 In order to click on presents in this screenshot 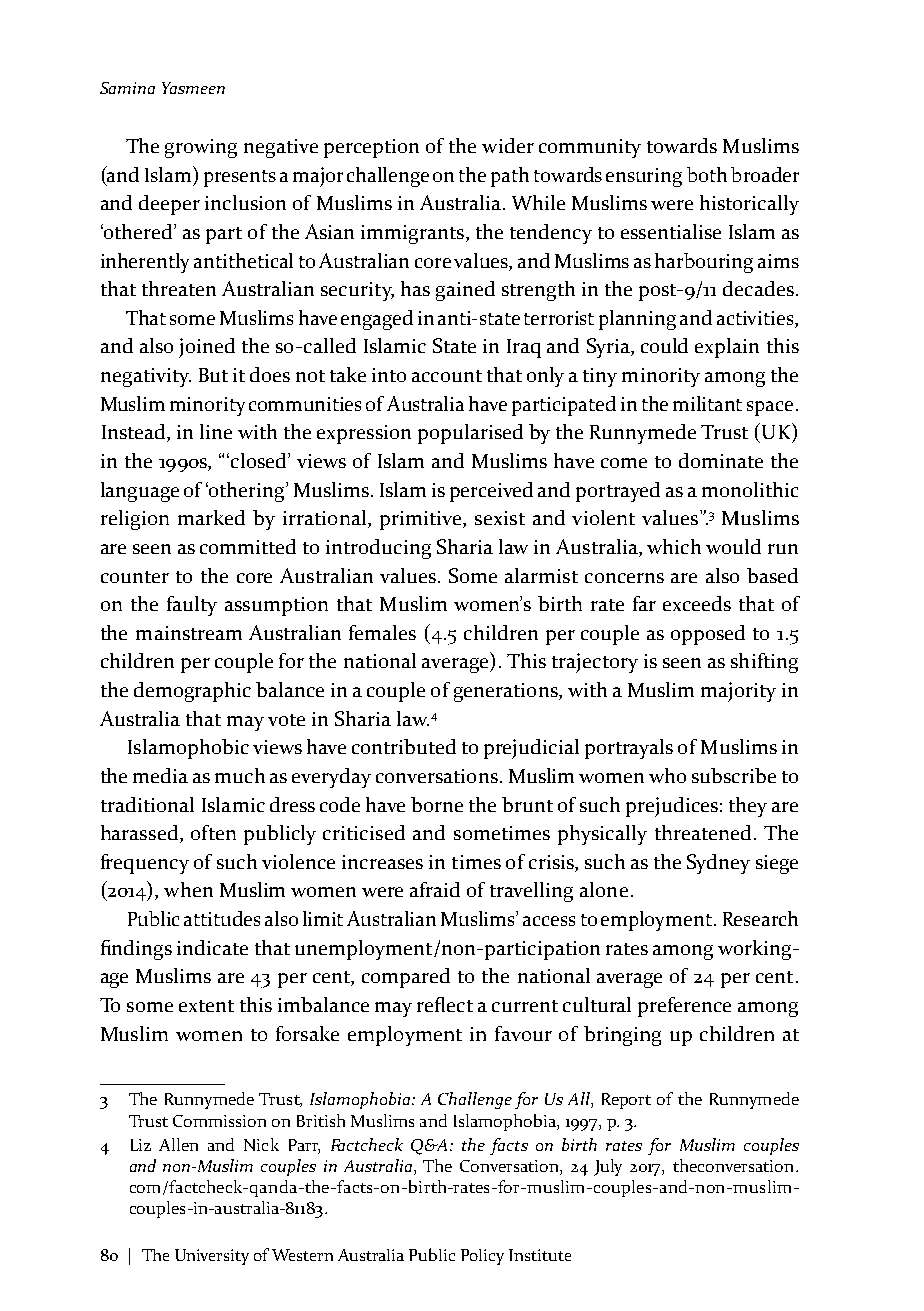, I will do `click(240, 178)`.
